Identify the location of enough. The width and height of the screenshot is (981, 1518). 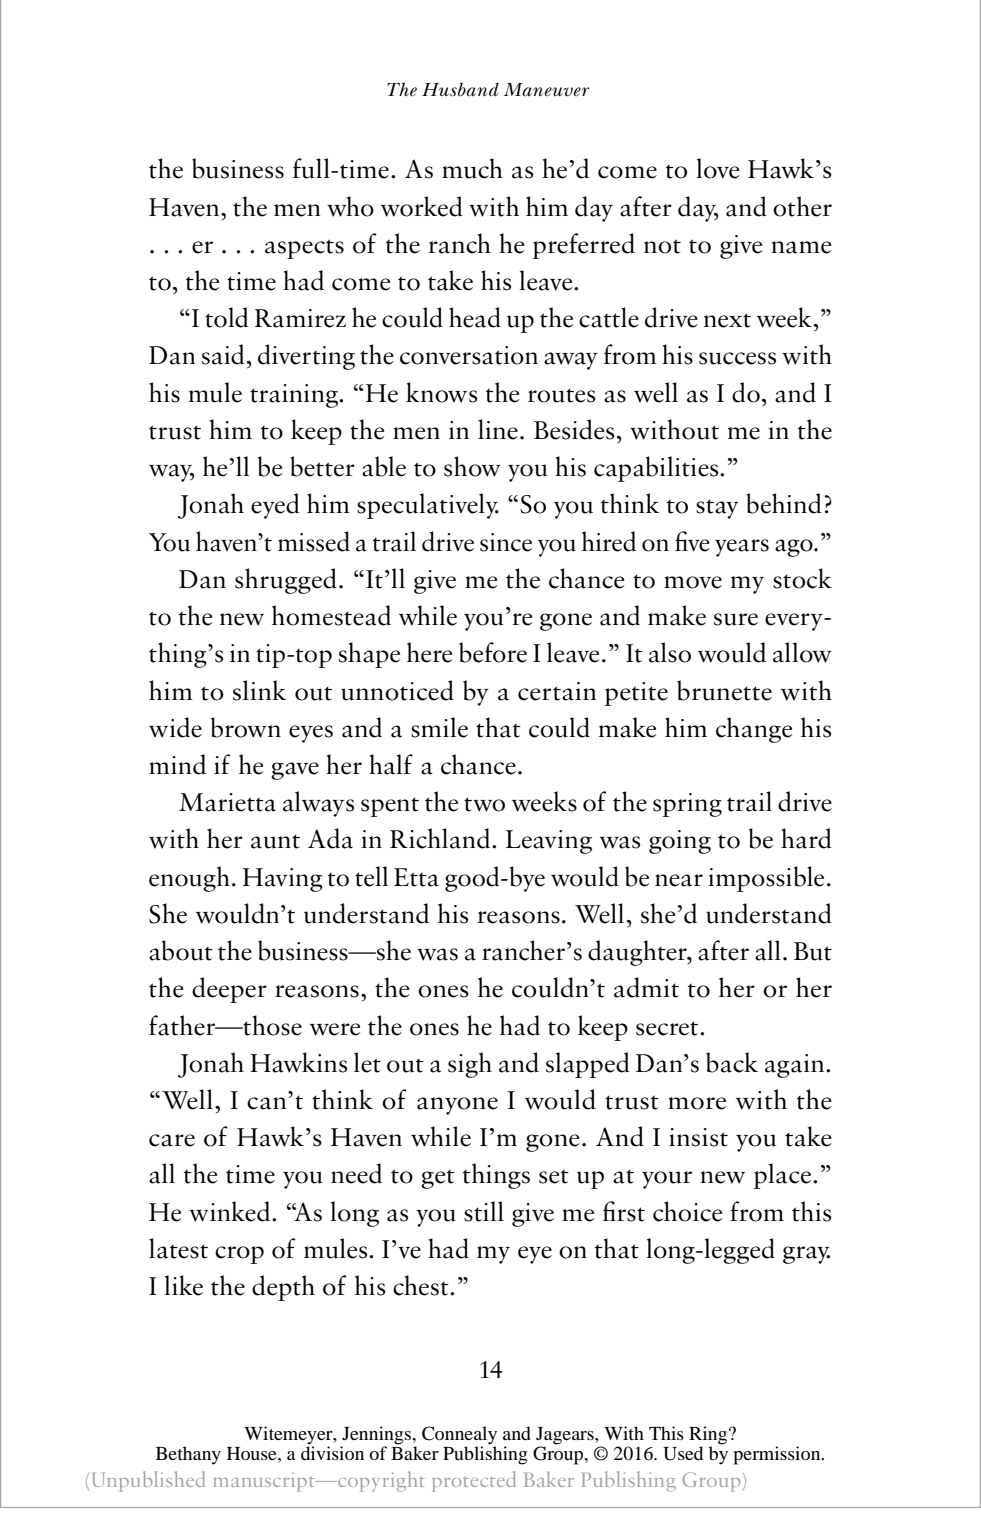
(189, 879).
